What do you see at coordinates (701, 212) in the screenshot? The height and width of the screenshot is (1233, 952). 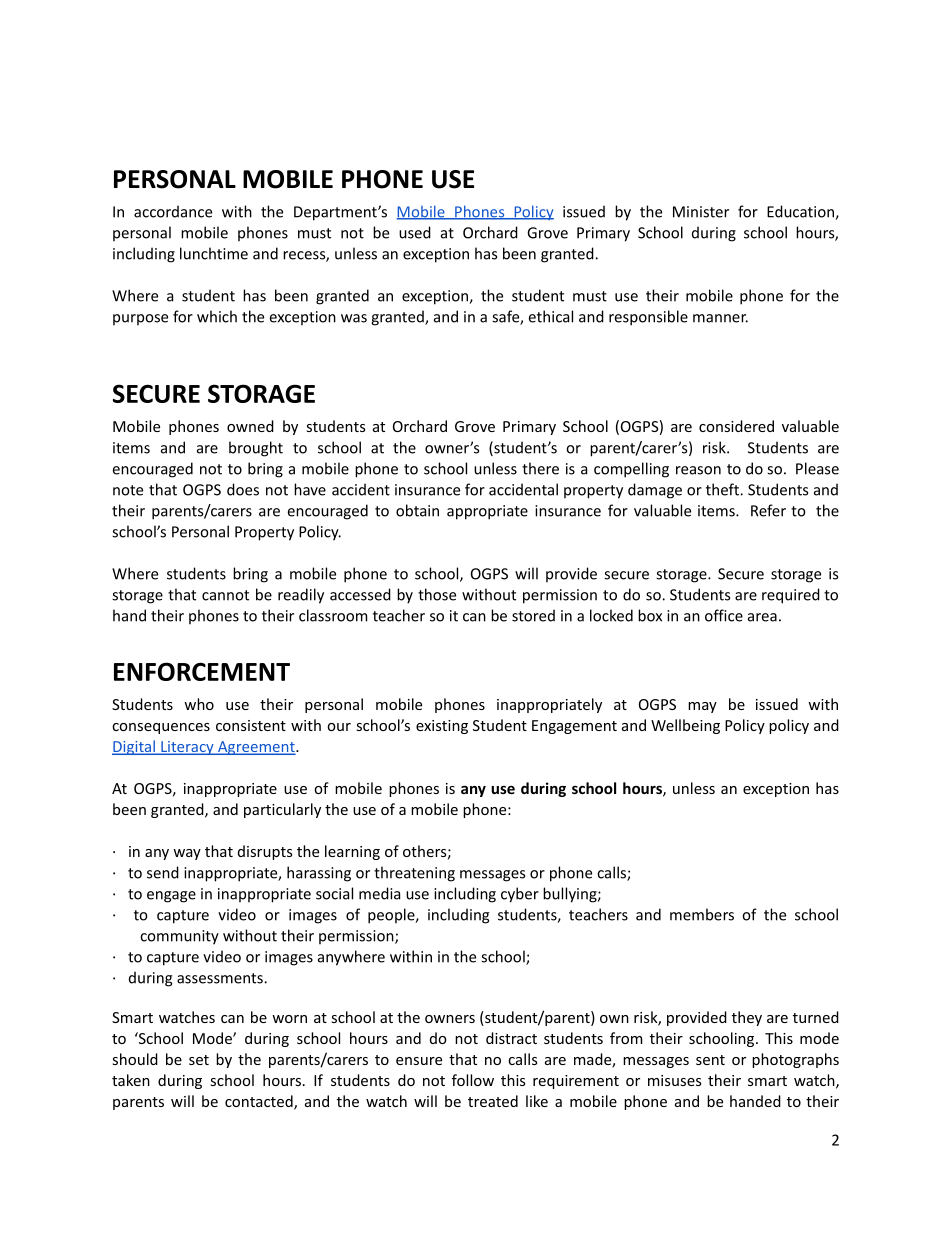 I see `Minister` at bounding box center [701, 212].
